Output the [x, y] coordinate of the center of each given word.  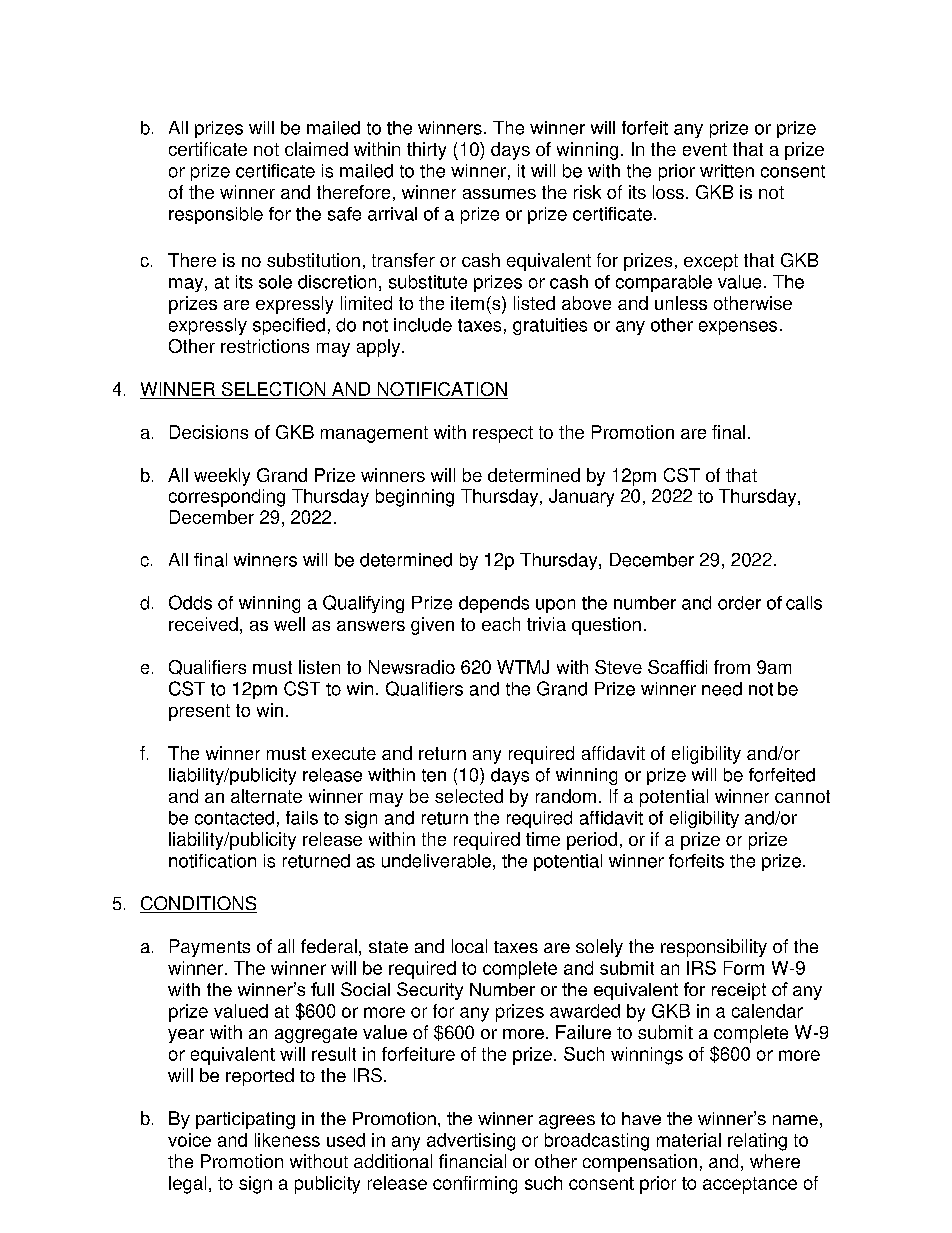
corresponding [227, 498]
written [727, 171]
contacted [234, 818]
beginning [415, 498]
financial [472, 1161]
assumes [499, 194]
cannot [802, 796]
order [739, 603]
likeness [287, 1140]
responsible [216, 215]
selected [469, 796]
